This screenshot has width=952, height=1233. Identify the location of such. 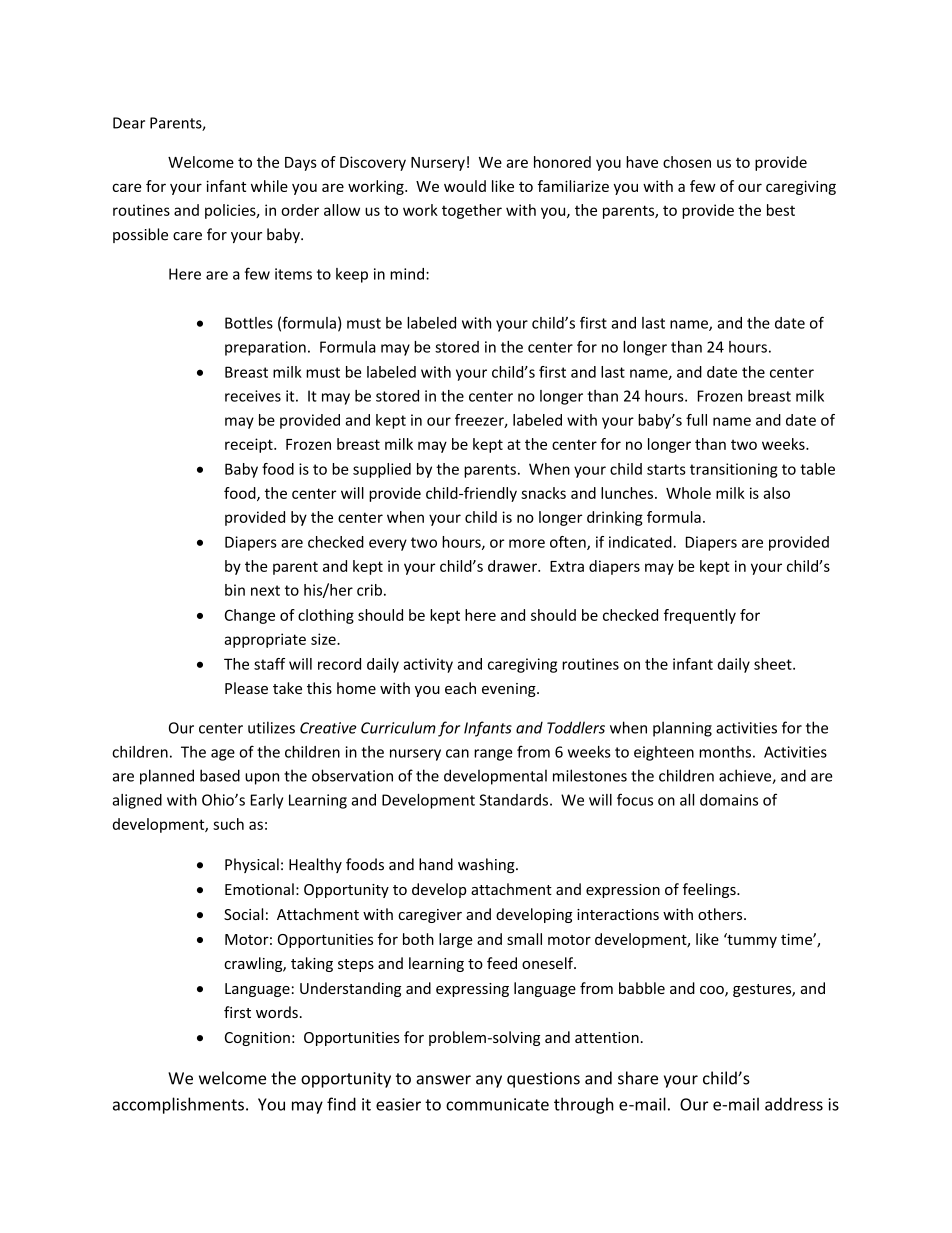
(228, 824).
